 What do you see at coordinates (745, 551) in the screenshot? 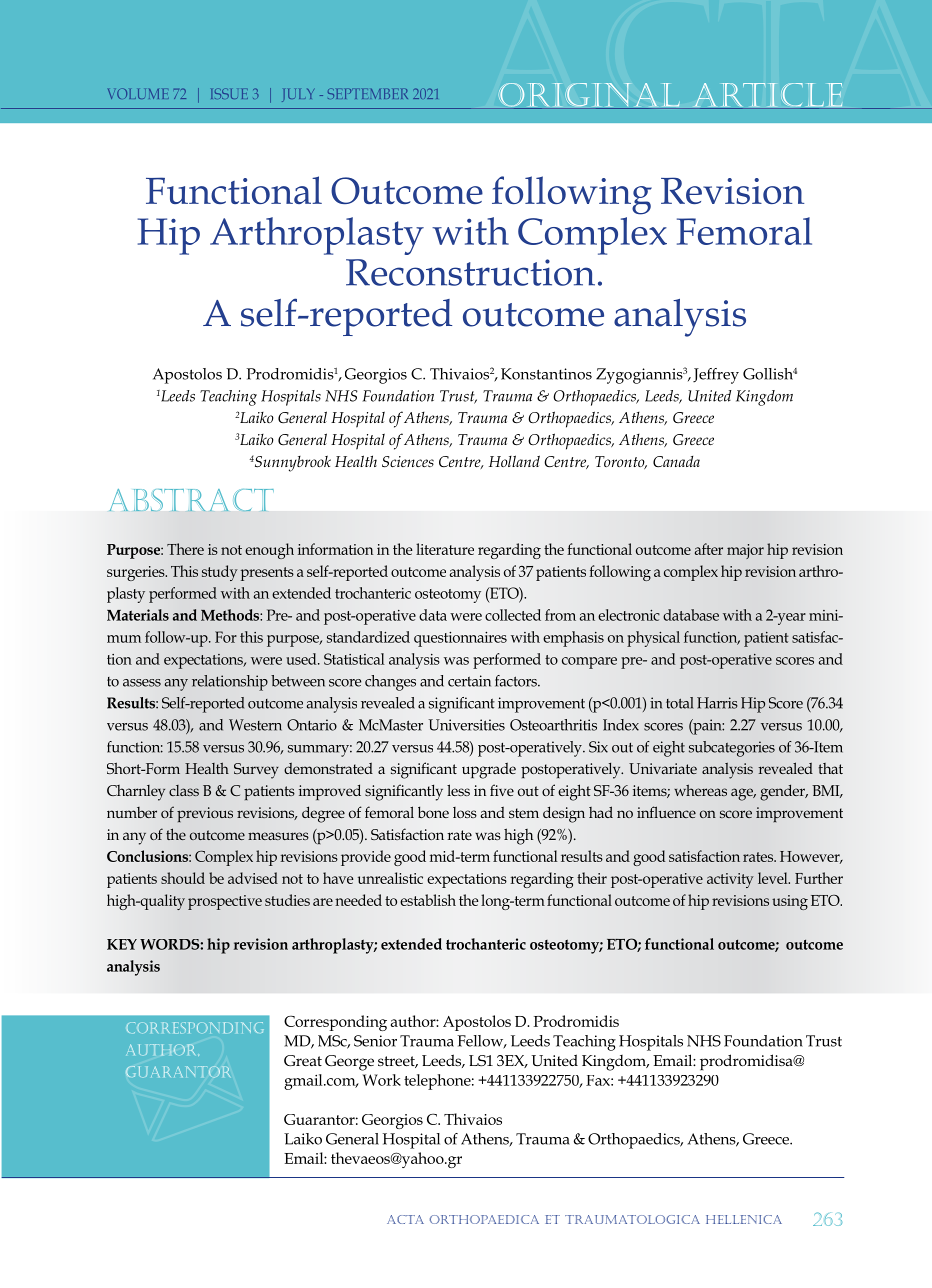
I see `major` at bounding box center [745, 551].
